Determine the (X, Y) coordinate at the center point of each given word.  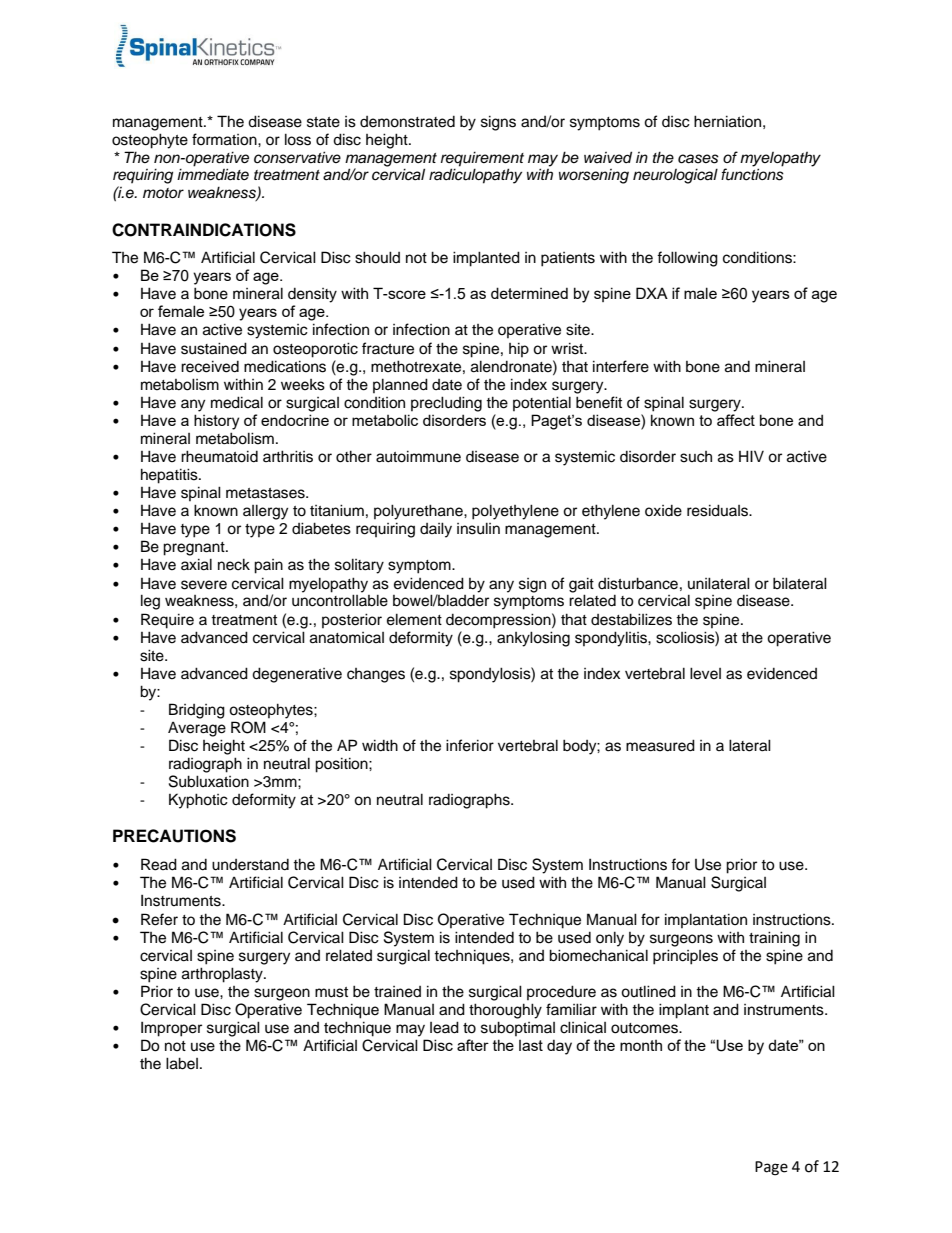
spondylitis (612, 639)
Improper (171, 1029)
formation (225, 139)
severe (204, 585)
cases (698, 159)
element (414, 619)
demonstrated (407, 122)
